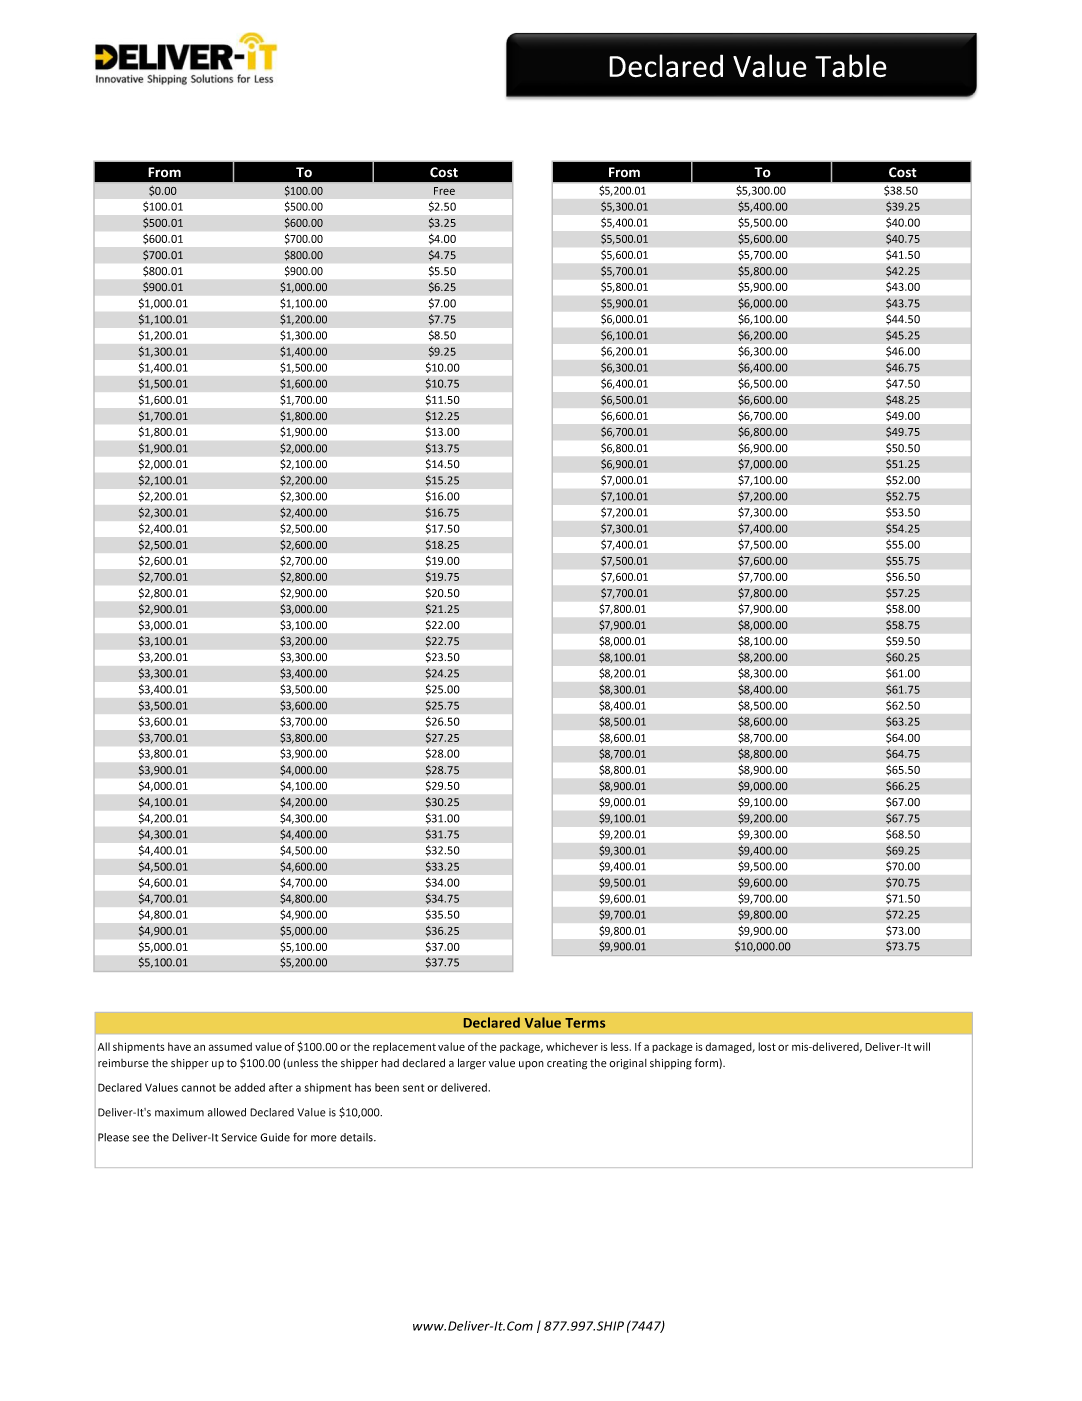 The height and width of the document is (1401, 1082). What do you see at coordinates (404, 1047) in the document?
I see `replacement` at bounding box center [404, 1047].
